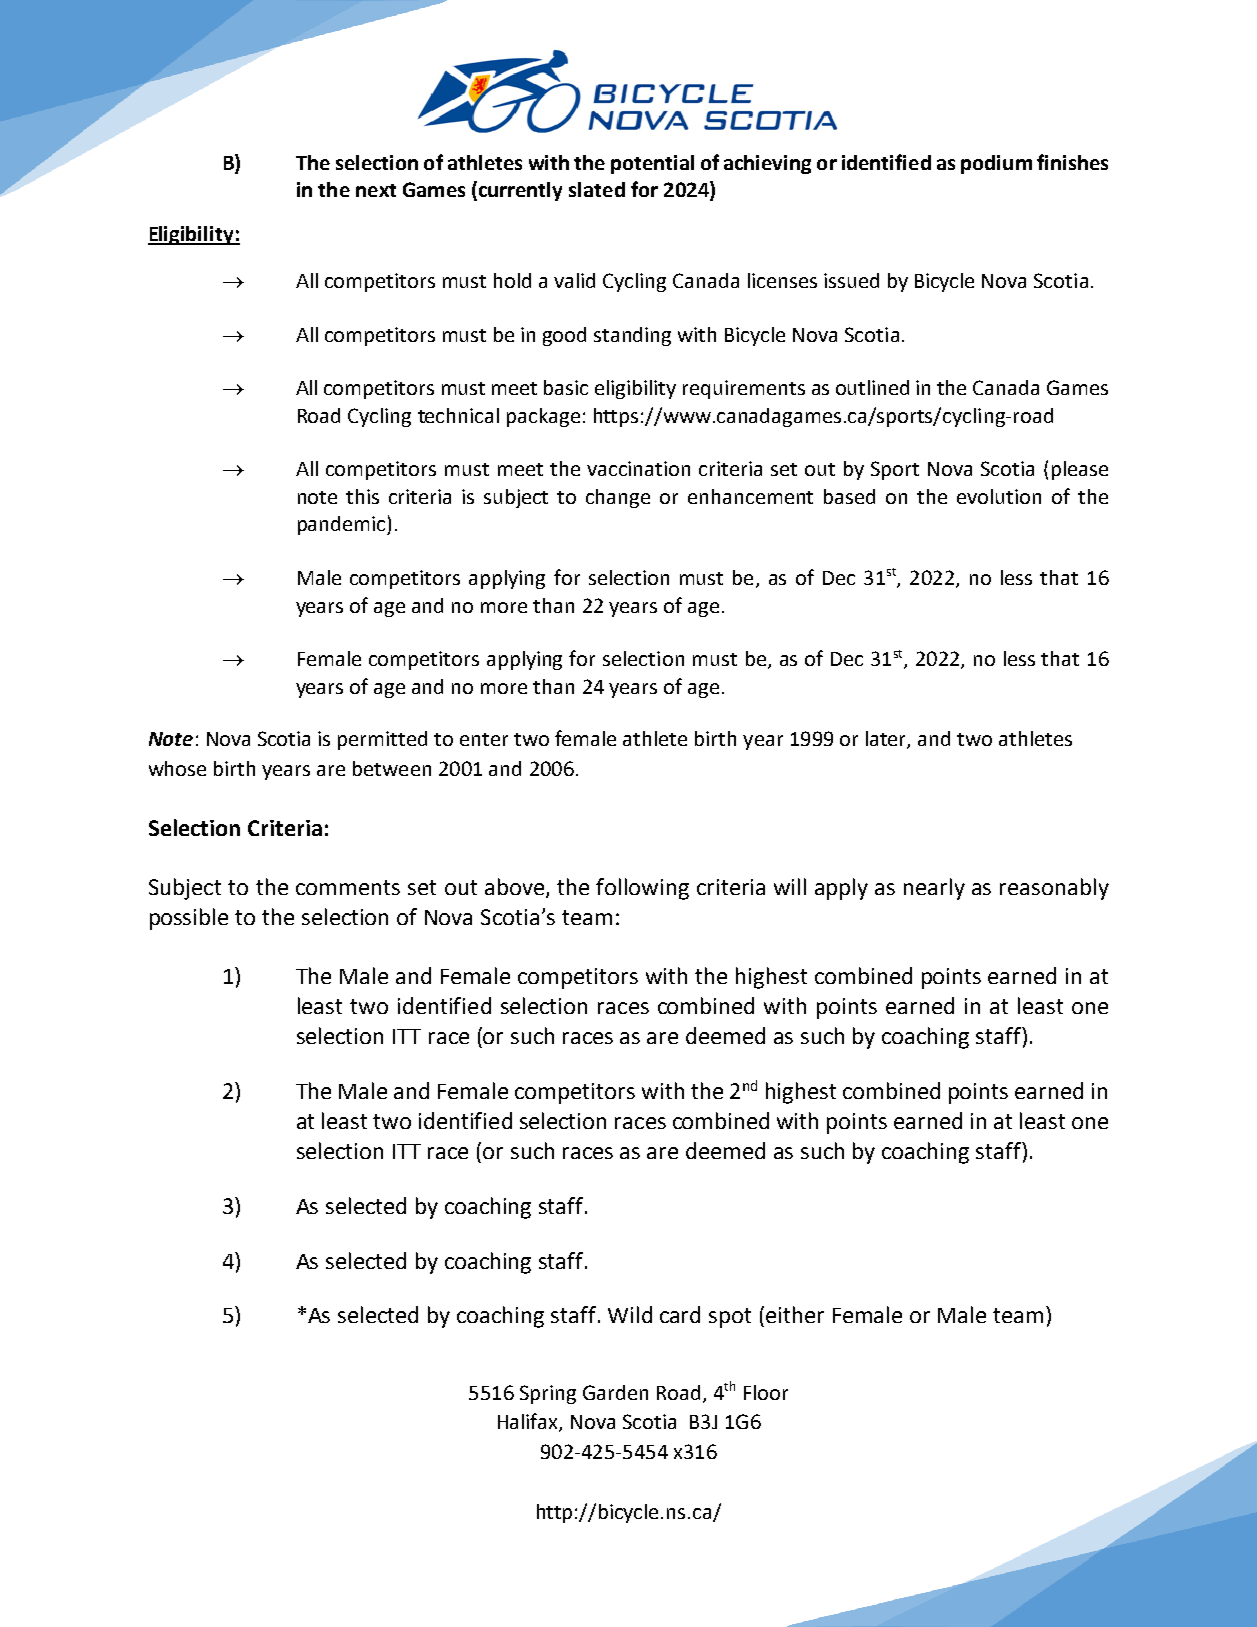 The image size is (1257, 1627). Describe the element at coordinates (996, 164) in the image. I see `podium` at that location.
